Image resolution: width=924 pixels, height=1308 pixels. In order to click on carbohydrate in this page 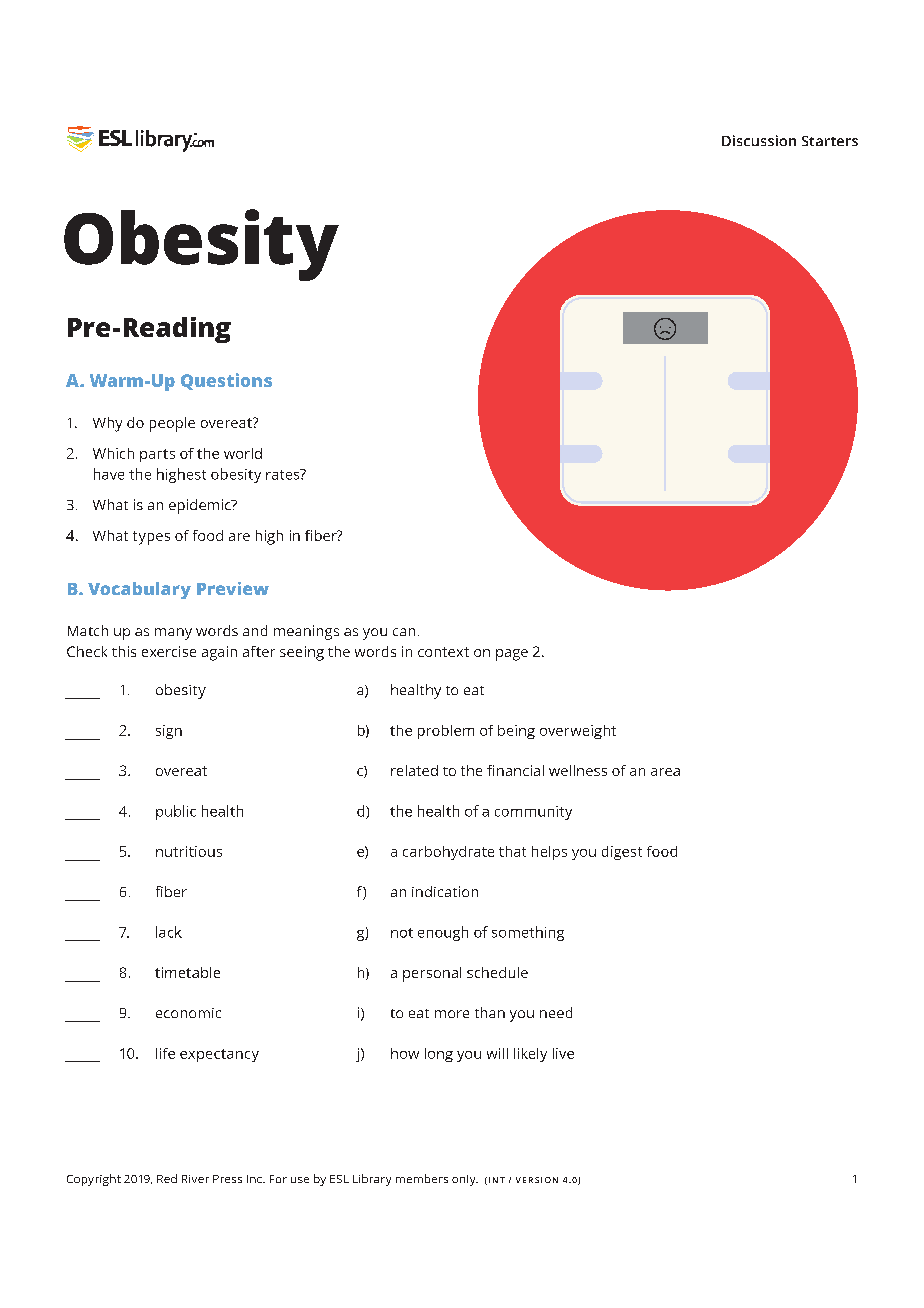, I will do `click(448, 853)`.
